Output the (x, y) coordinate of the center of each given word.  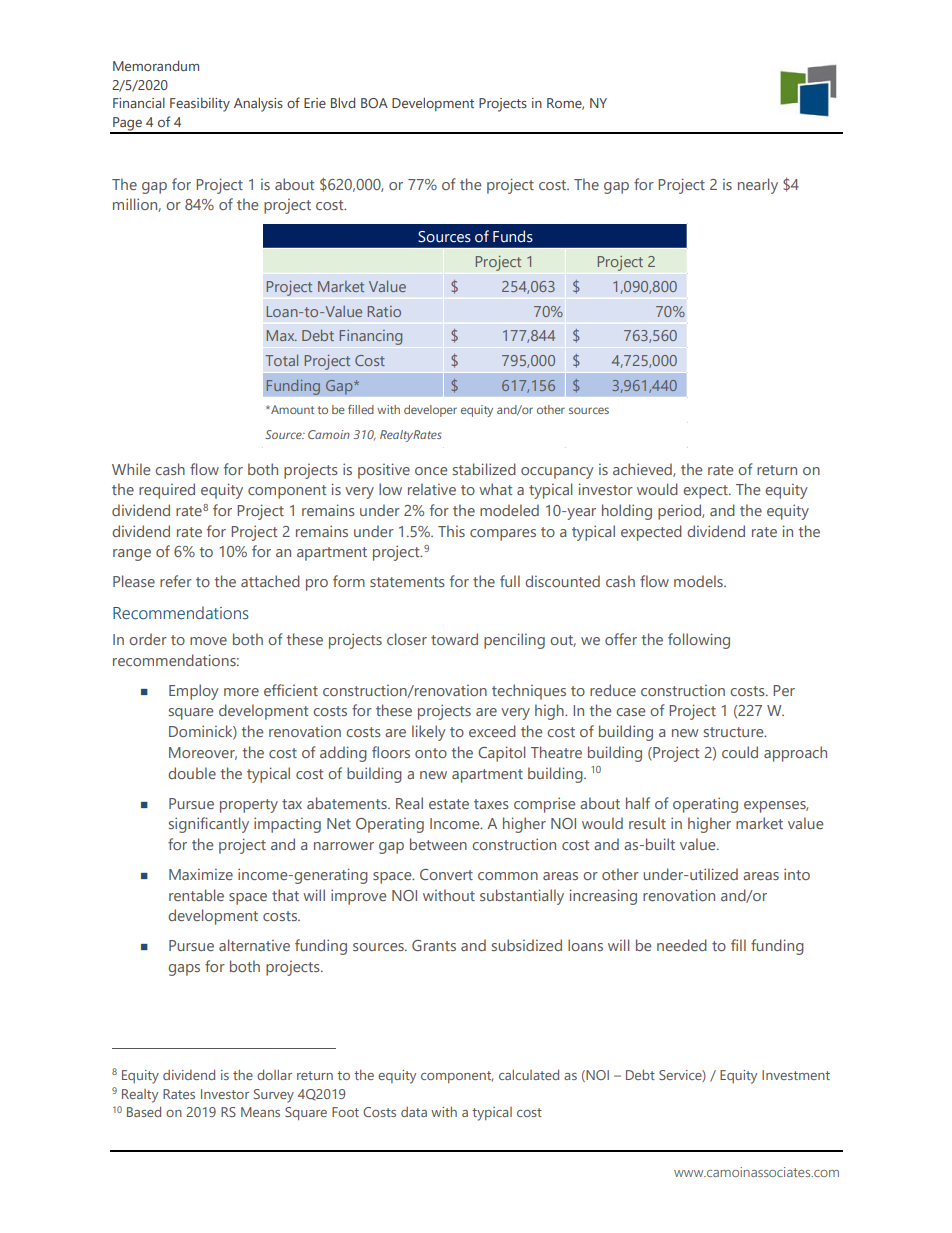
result (647, 823)
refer (176, 581)
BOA (374, 103)
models (699, 581)
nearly (758, 186)
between (438, 844)
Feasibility (200, 104)
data (414, 1112)
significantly (209, 825)
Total (281, 360)
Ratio (384, 311)
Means (260, 1112)
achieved (643, 470)
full (510, 581)
